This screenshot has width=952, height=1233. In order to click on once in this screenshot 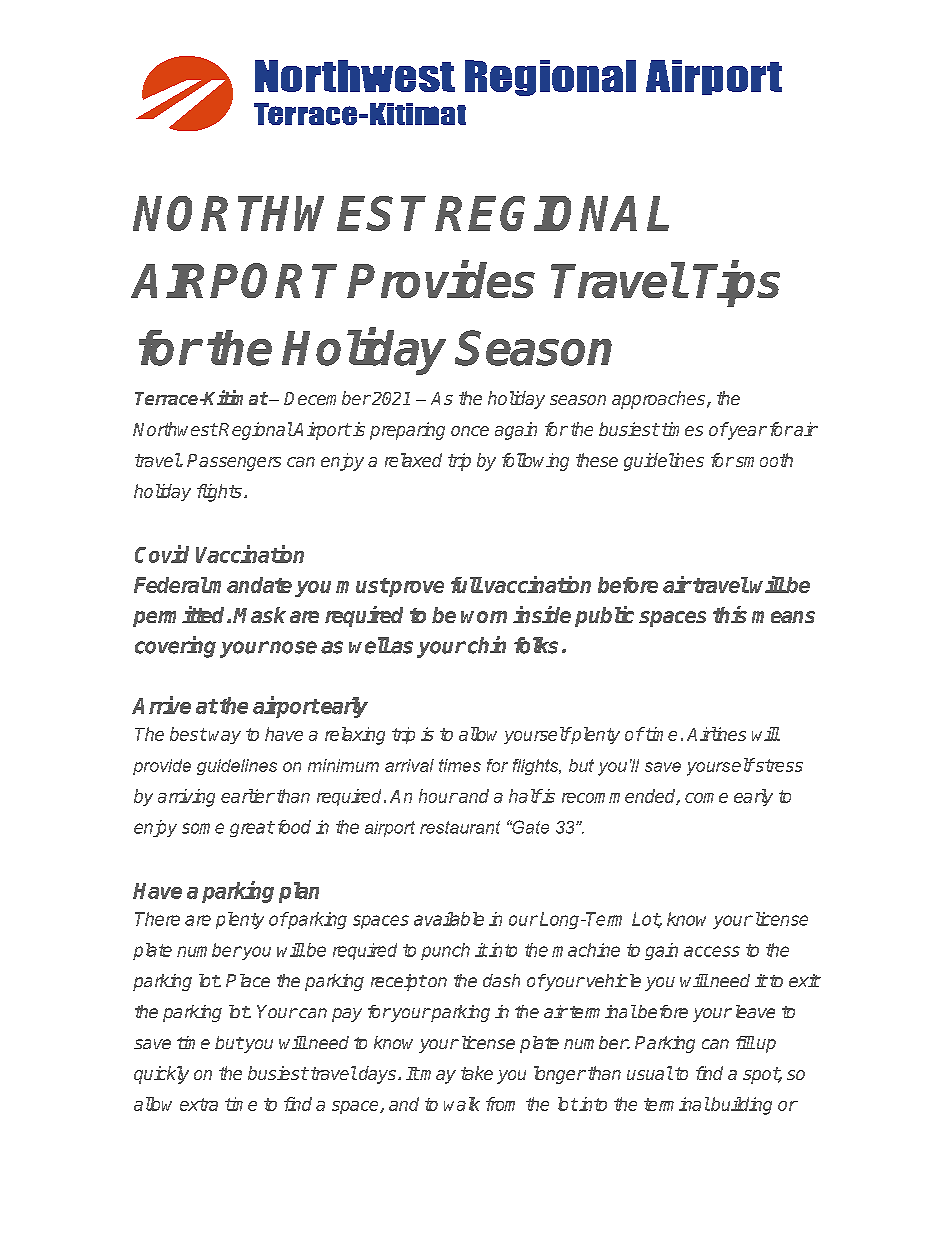, I will do `click(470, 431)`.
